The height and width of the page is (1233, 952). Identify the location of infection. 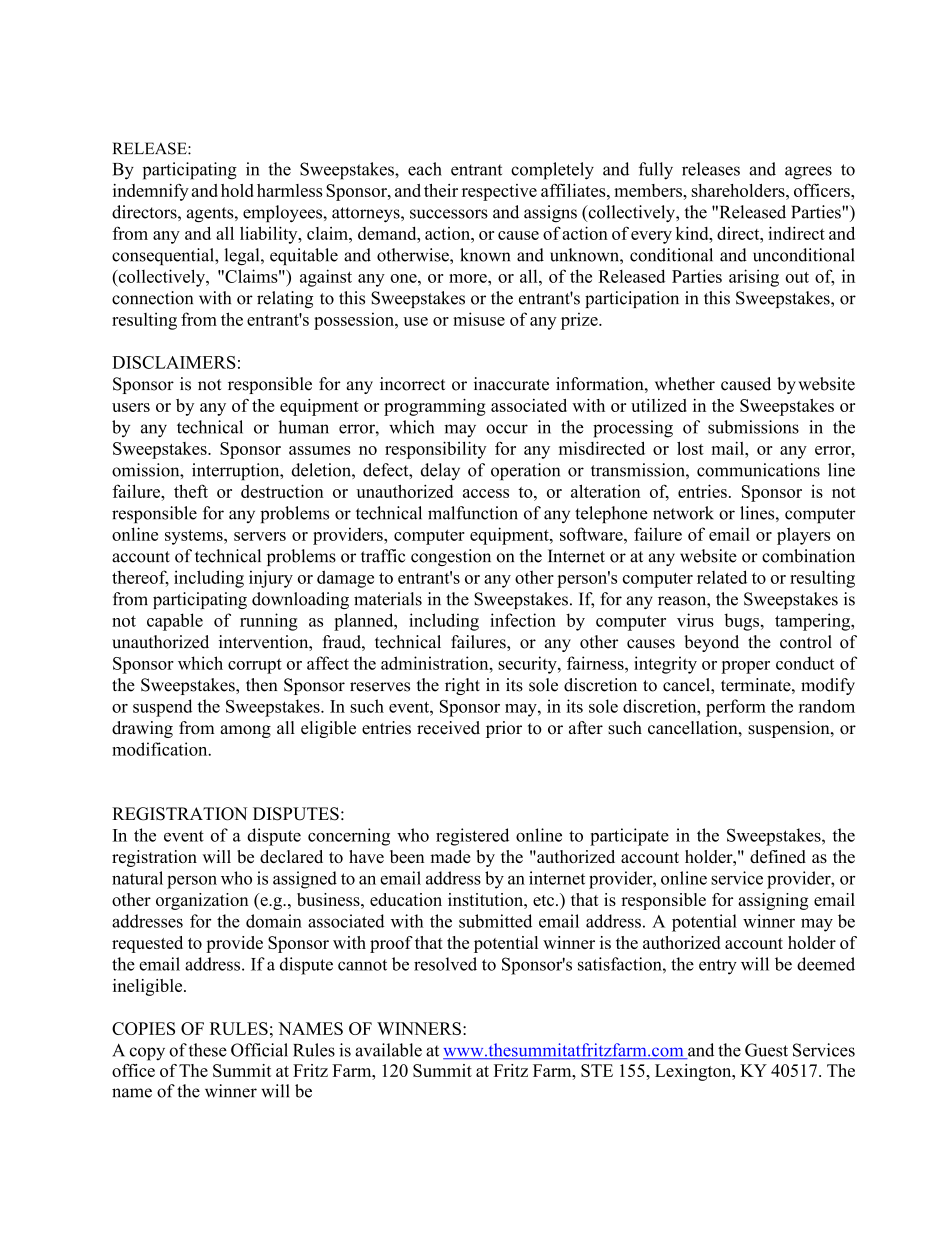
(523, 620).
